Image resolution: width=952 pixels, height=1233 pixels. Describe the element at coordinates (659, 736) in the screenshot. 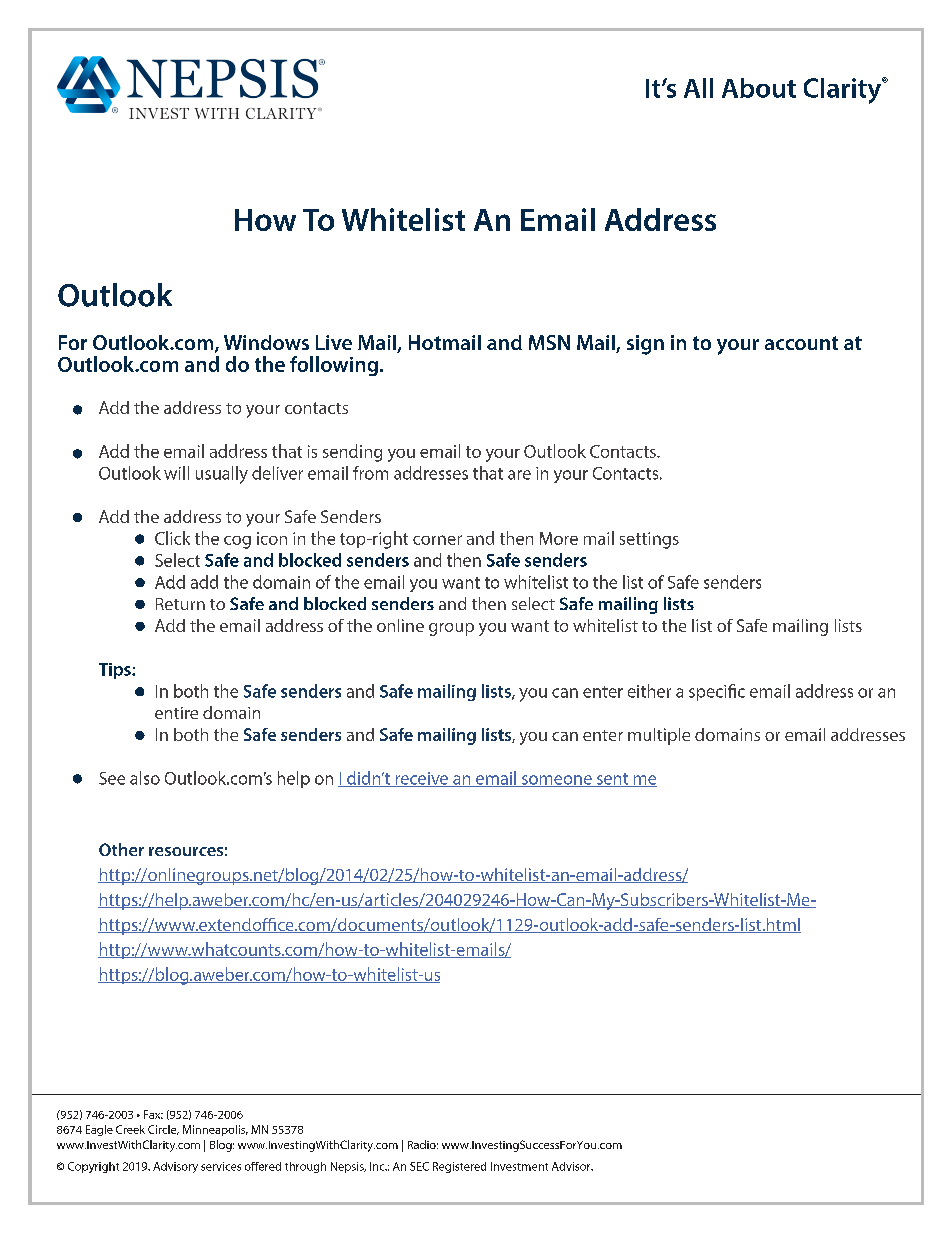

I see `multiple` at that location.
